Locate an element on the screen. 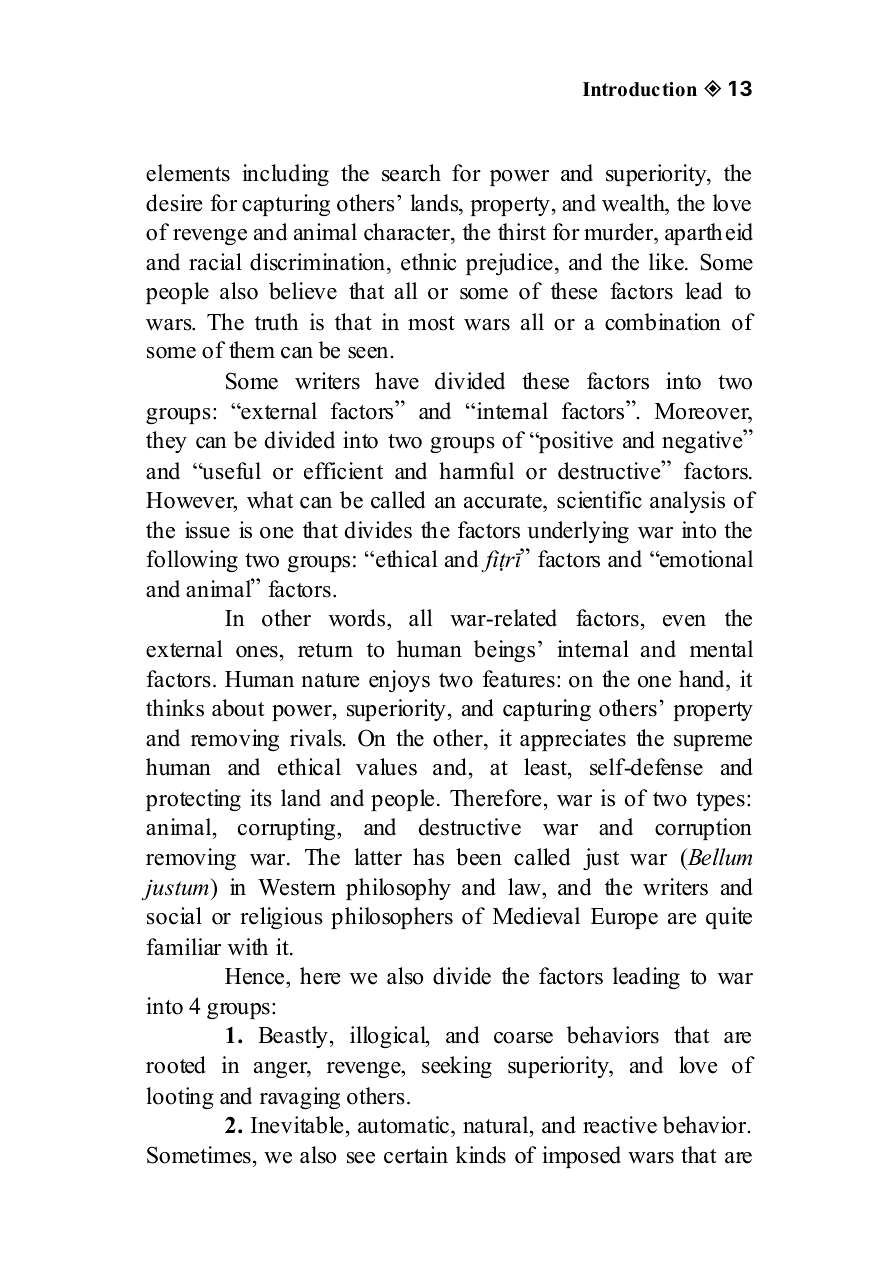 The height and width of the screenshot is (1271, 895). beings is located at coordinates (504, 651).
